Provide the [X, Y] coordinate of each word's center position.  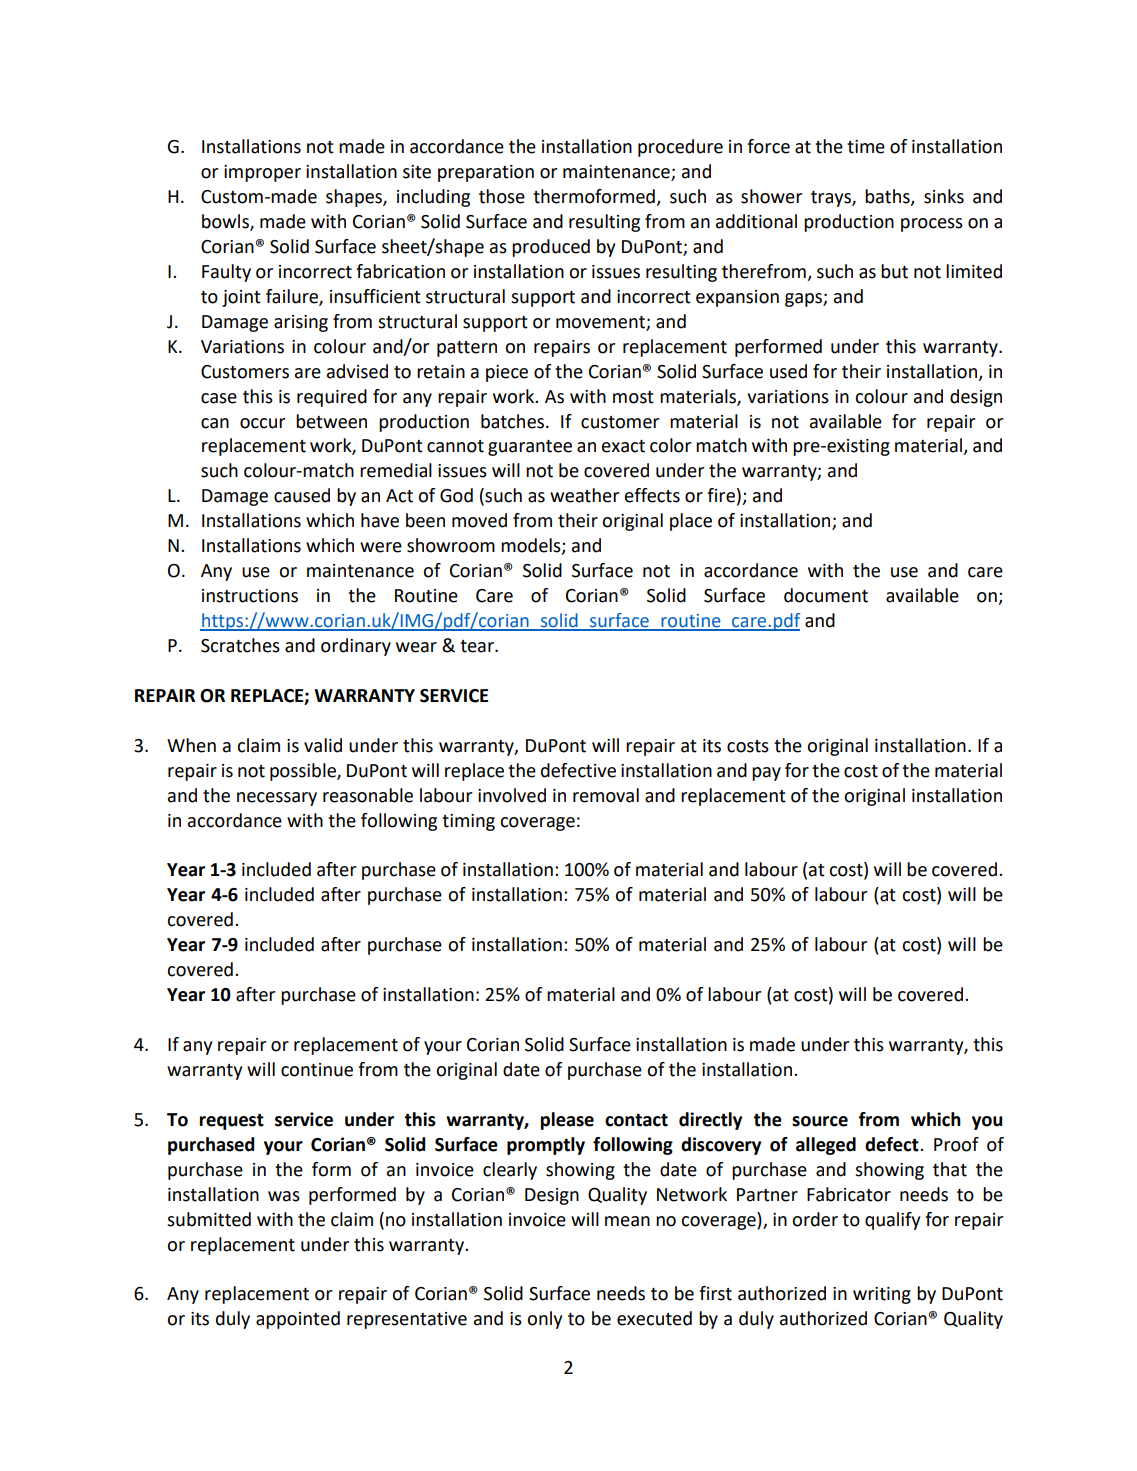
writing [882, 1295]
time [866, 147]
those [502, 196]
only [544, 1320]
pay [766, 774]
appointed [298, 1320]
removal [606, 795]
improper [262, 173]
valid [323, 745]
